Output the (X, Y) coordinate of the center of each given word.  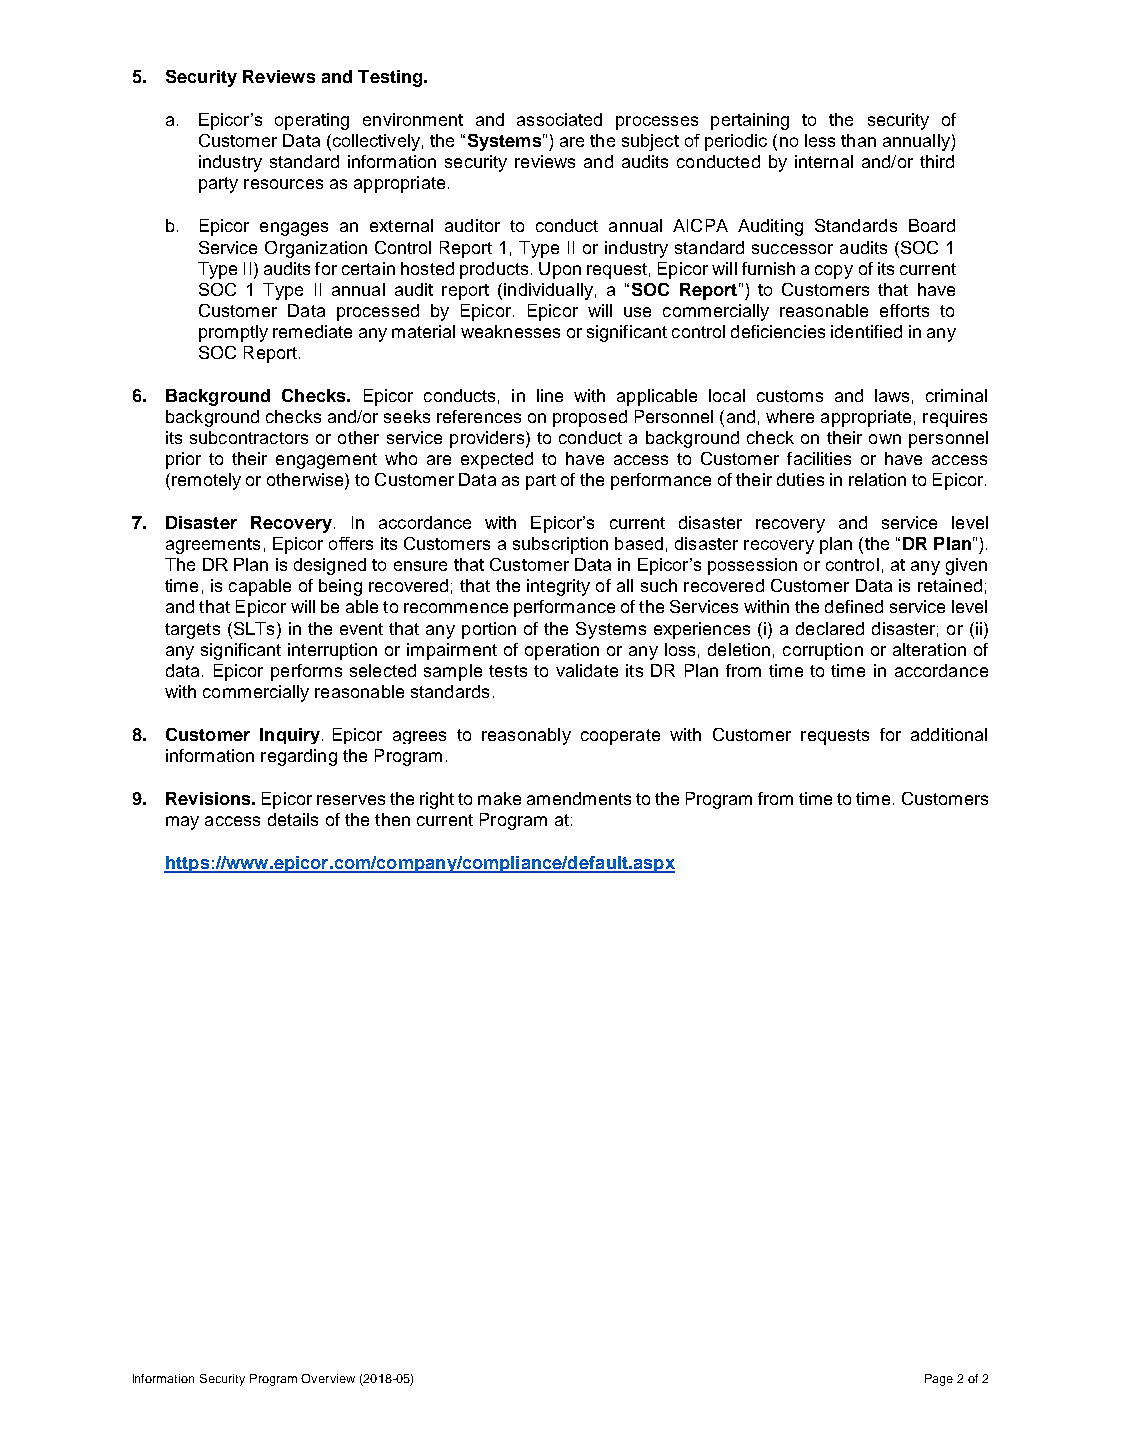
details (293, 819)
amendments (579, 798)
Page (939, 1380)
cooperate (620, 737)
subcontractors (249, 437)
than (858, 140)
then (392, 819)
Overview (328, 1378)
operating (312, 121)
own (885, 439)
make (499, 798)
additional (949, 734)
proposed (590, 418)
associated (559, 119)
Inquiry (291, 736)
